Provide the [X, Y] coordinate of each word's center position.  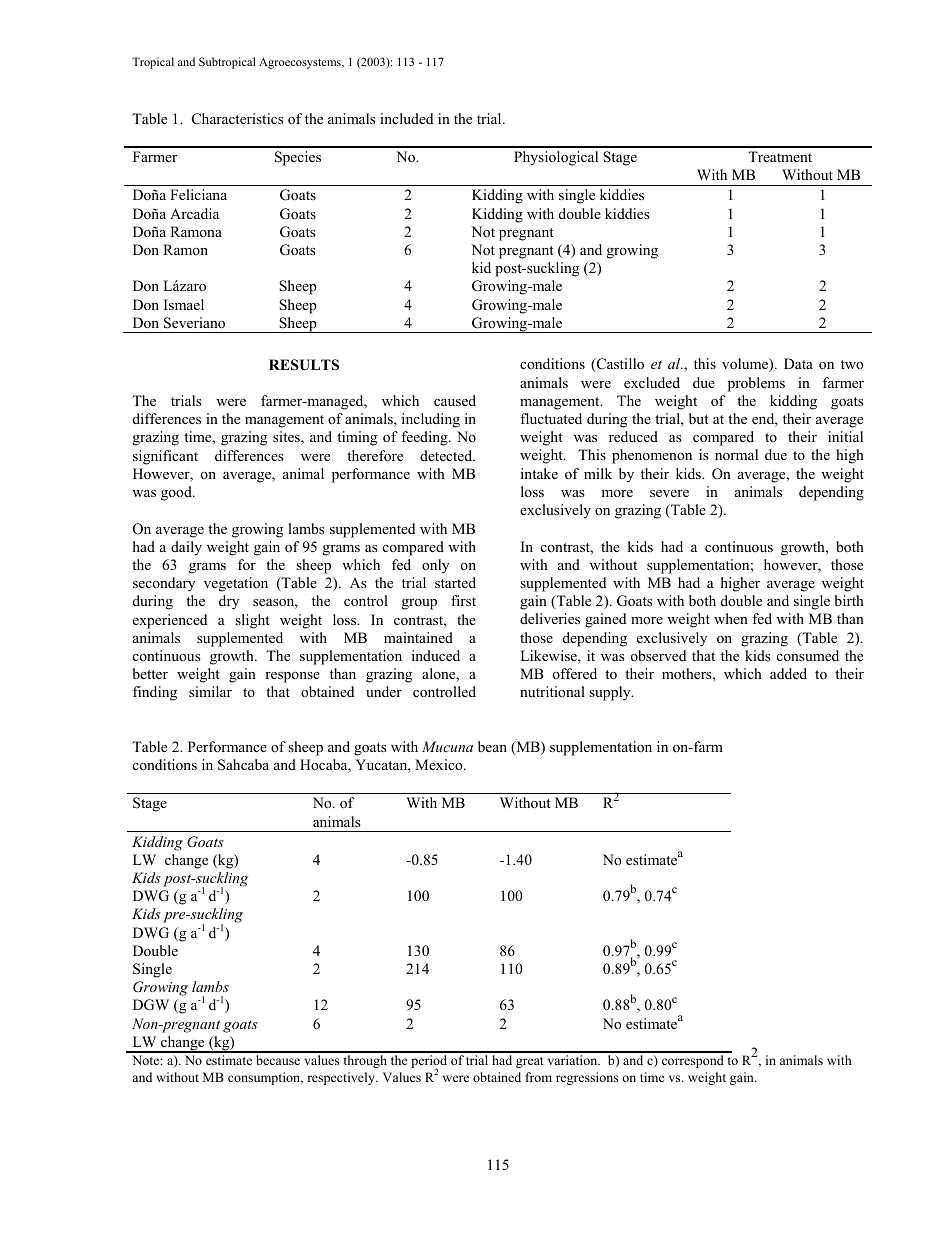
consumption [265, 1078]
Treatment [780, 156]
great [530, 1062]
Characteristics [238, 119]
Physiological [556, 158]
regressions [587, 1078]
